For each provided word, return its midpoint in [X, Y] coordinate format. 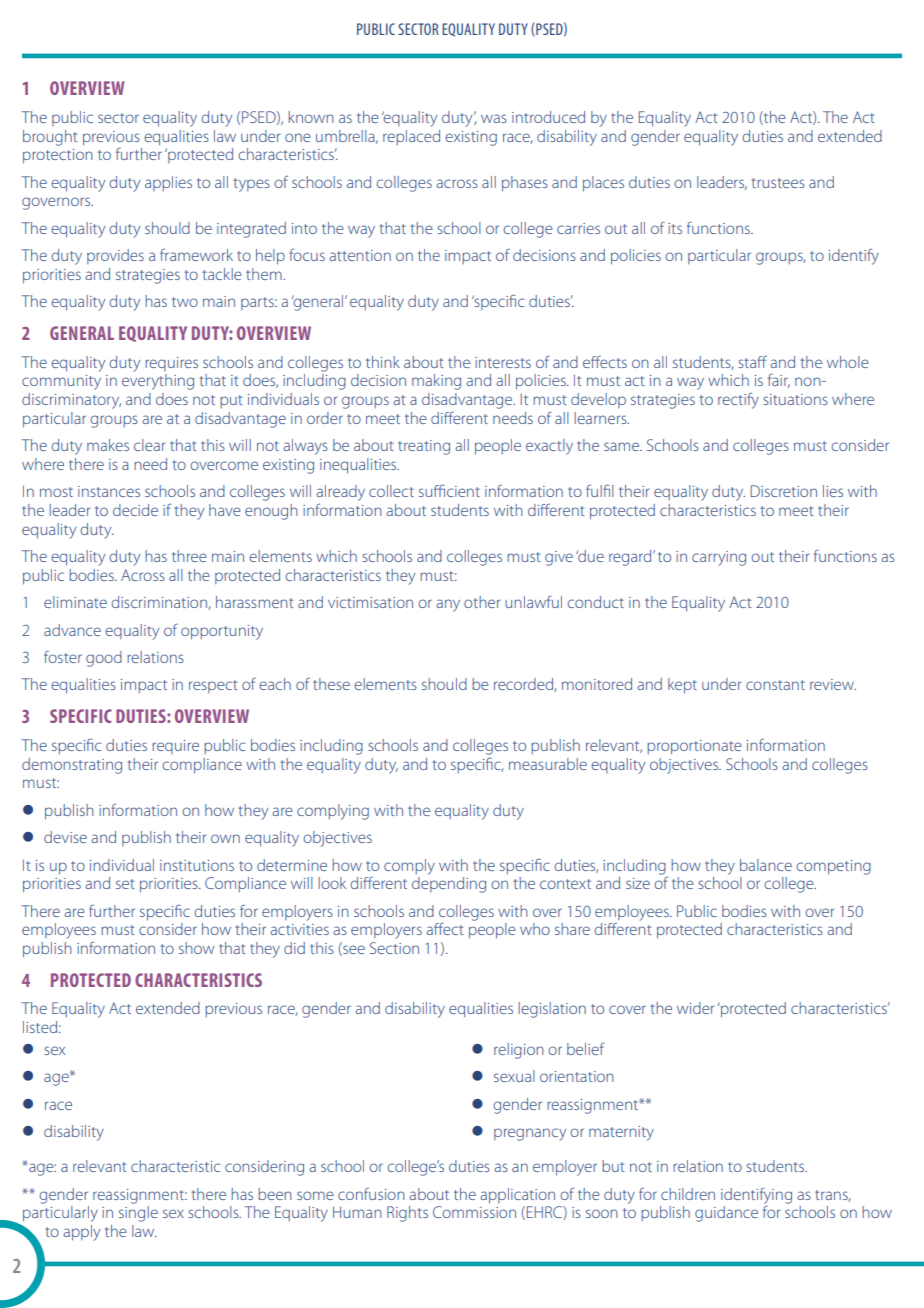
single [138, 1214]
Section [394, 948]
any [448, 605]
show [196, 948]
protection [58, 156]
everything [158, 382]
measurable [548, 764]
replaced [411, 137]
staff [752, 362]
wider [695, 1008]
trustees [778, 183]
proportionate [694, 747]
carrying [719, 558]
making [436, 382]
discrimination [160, 603]
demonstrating [72, 766]
